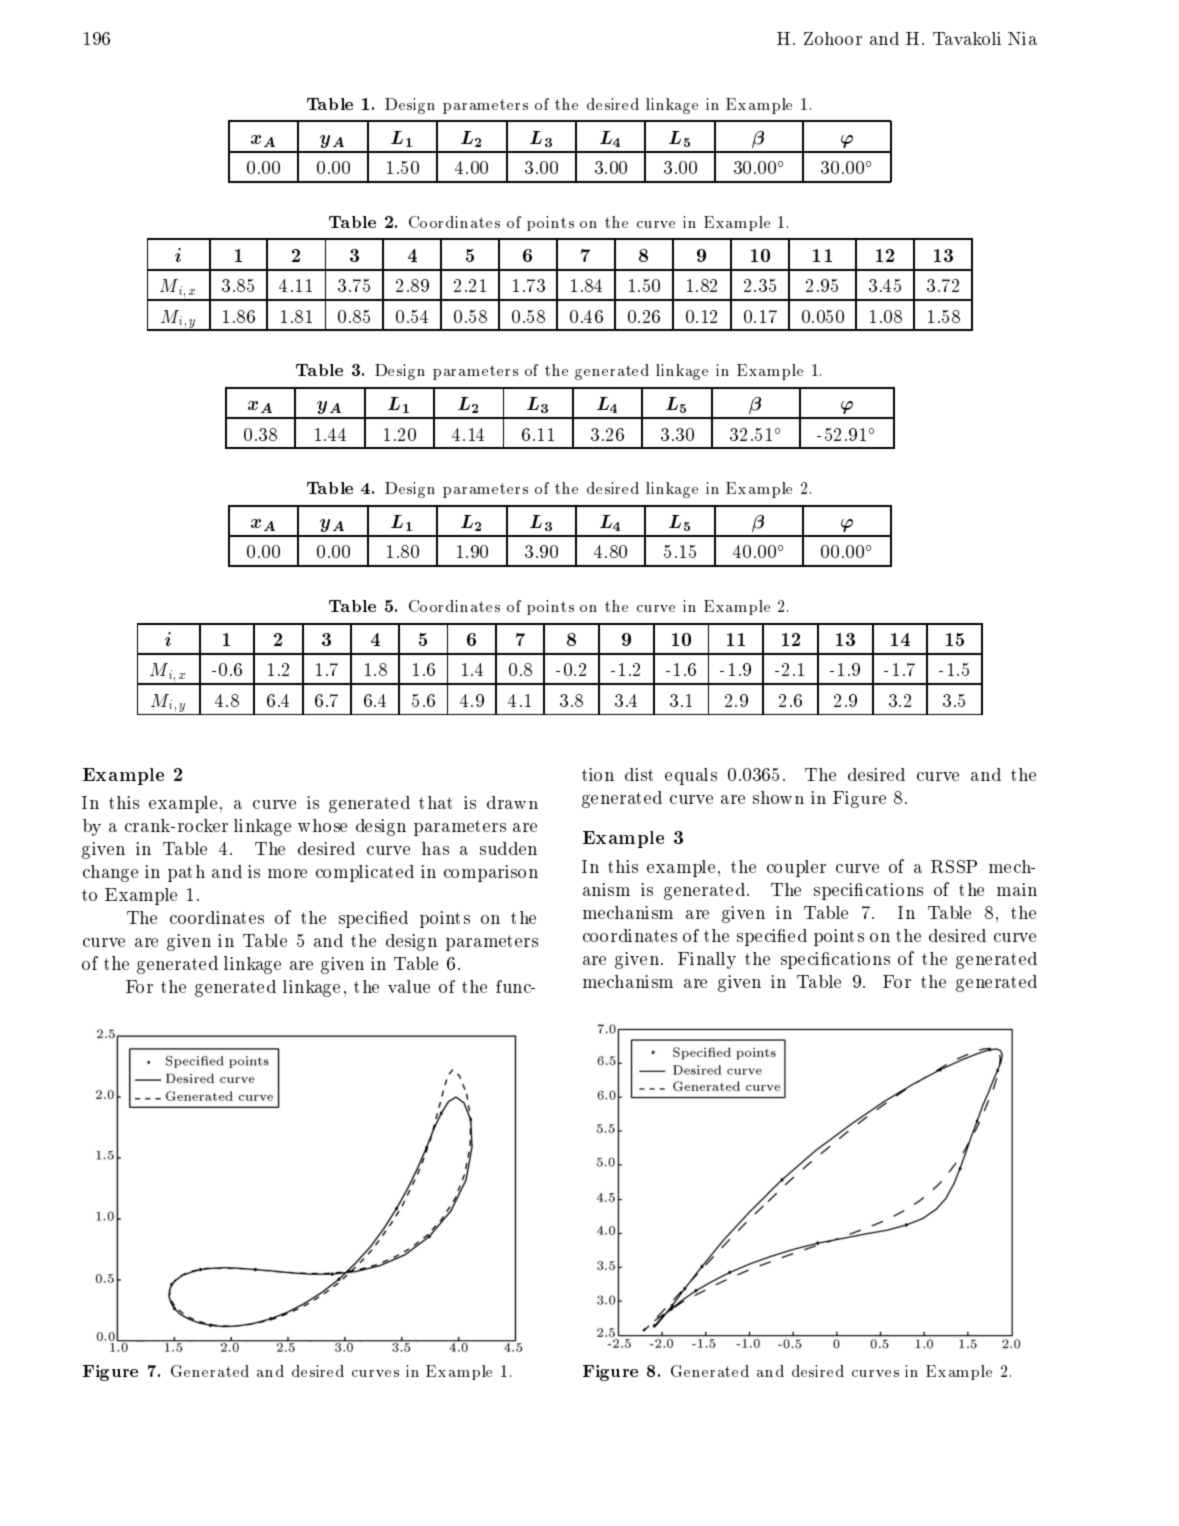 The height and width of the page is (1526, 1179). Describe the element at coordinates (512, 802) in the page. I see `drawn` at that location.
